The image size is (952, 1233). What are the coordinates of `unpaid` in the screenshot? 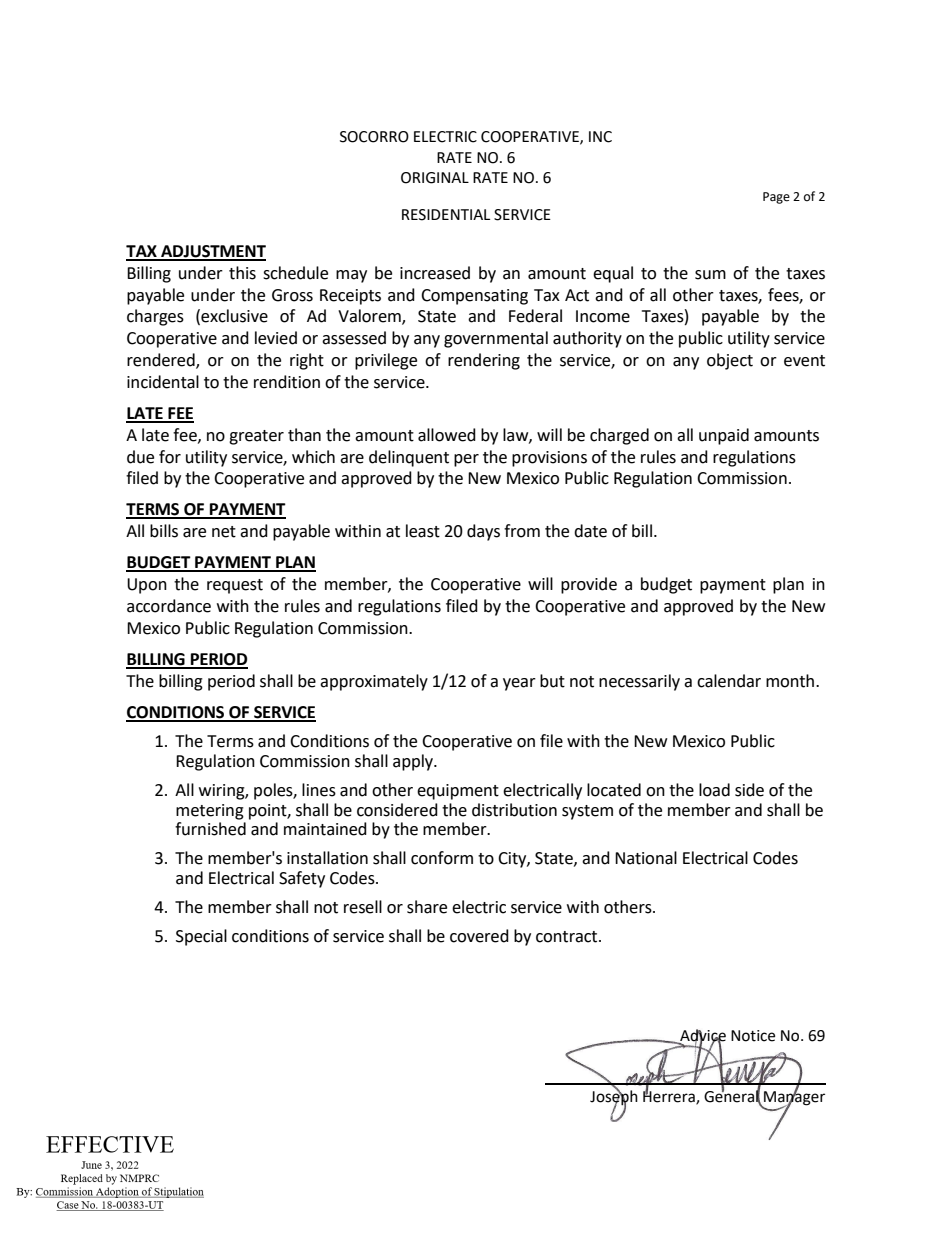 It's located at (724, 436).
